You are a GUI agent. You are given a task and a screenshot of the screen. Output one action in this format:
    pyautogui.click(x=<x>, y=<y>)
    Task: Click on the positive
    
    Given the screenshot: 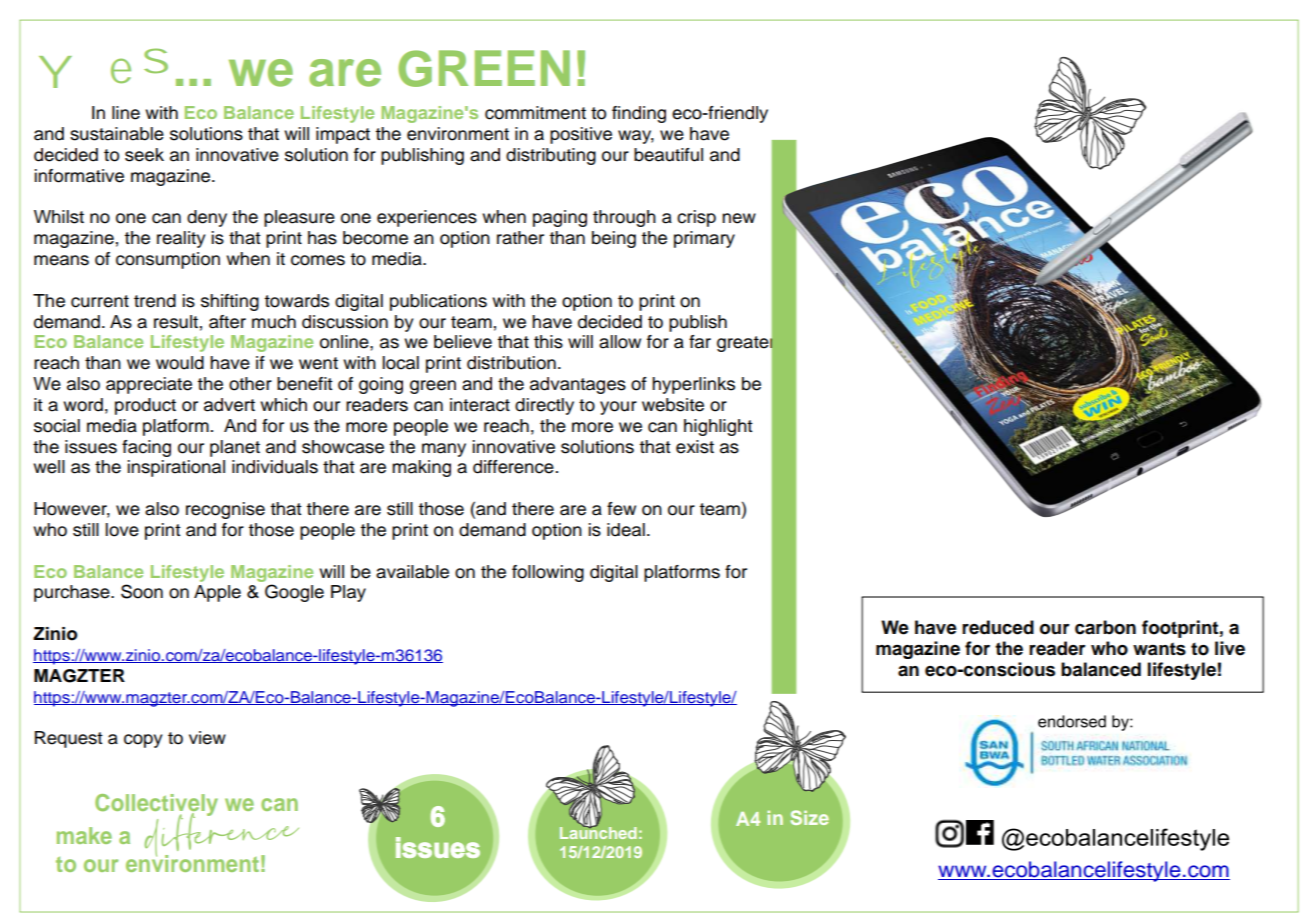 What is the action you would take?
    pyautogui.click(x=581, y=135)
